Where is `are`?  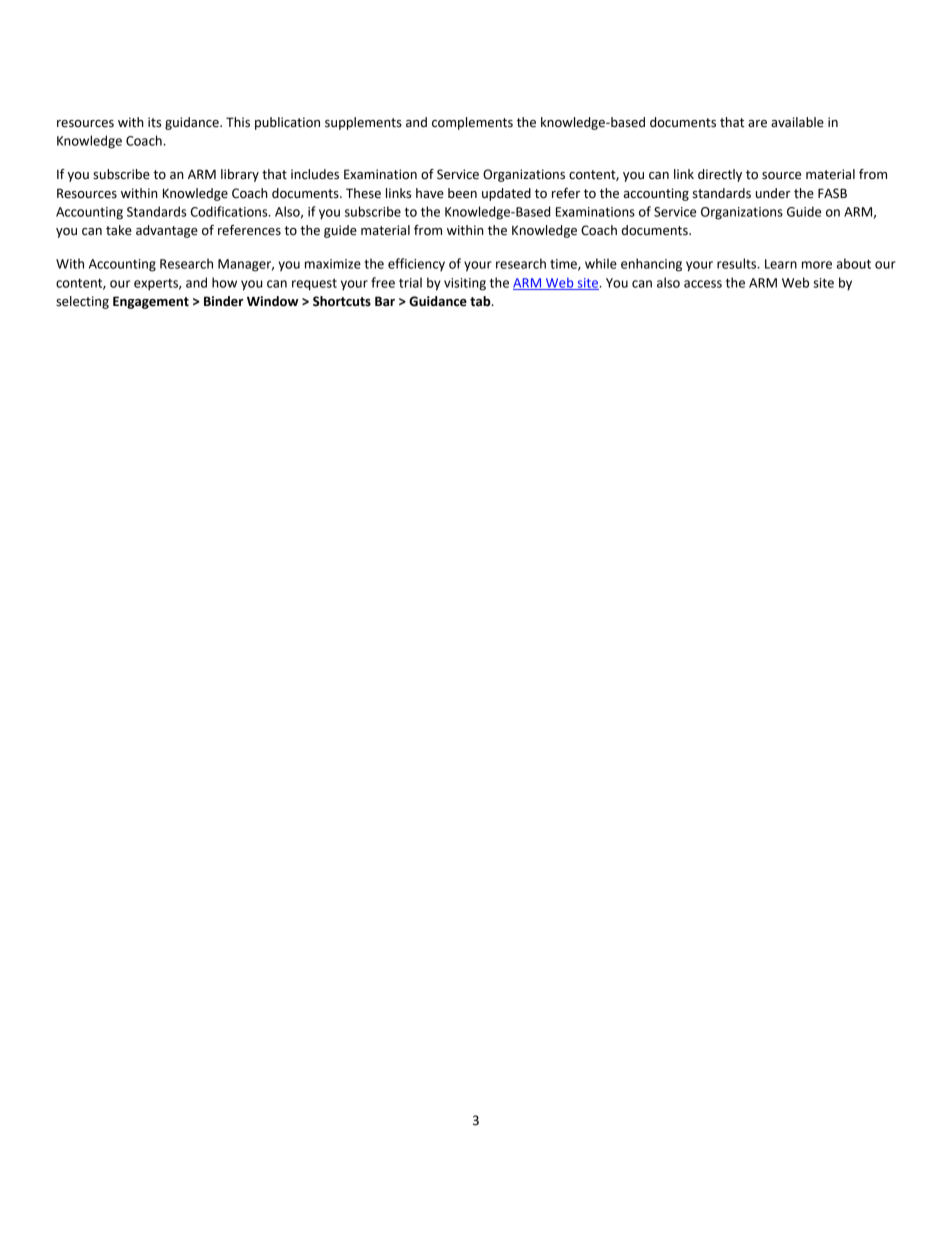
are is located at coordinates (757, 124).
